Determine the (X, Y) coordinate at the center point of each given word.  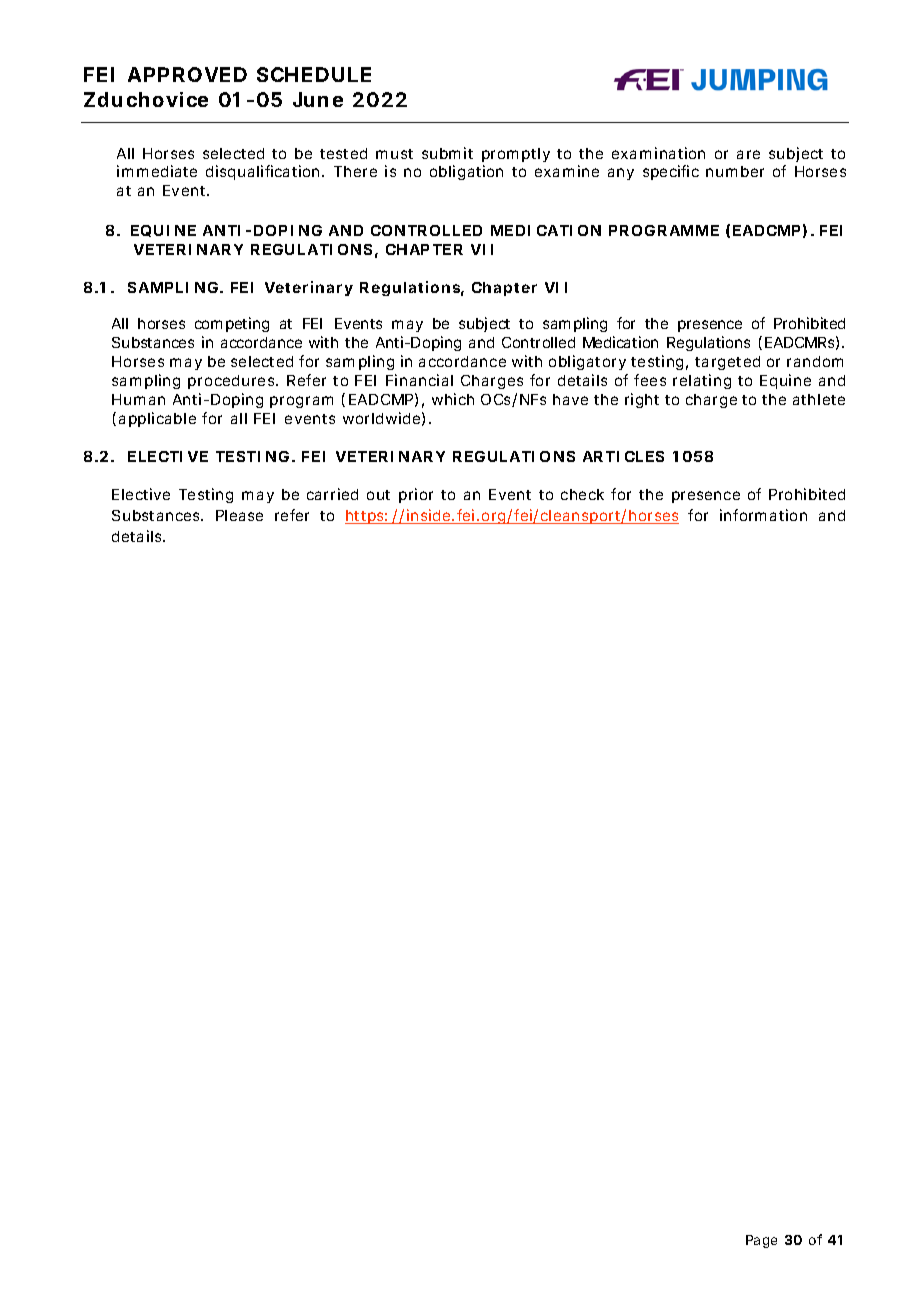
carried (332, 494)
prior (416, 495)
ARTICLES (623, 456)
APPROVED (187, 74)
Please (239, 515)
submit (447, 153)
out (378, 495)
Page (761, 1241)
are (748, 154)
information (763, 515)
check (582, 494)
